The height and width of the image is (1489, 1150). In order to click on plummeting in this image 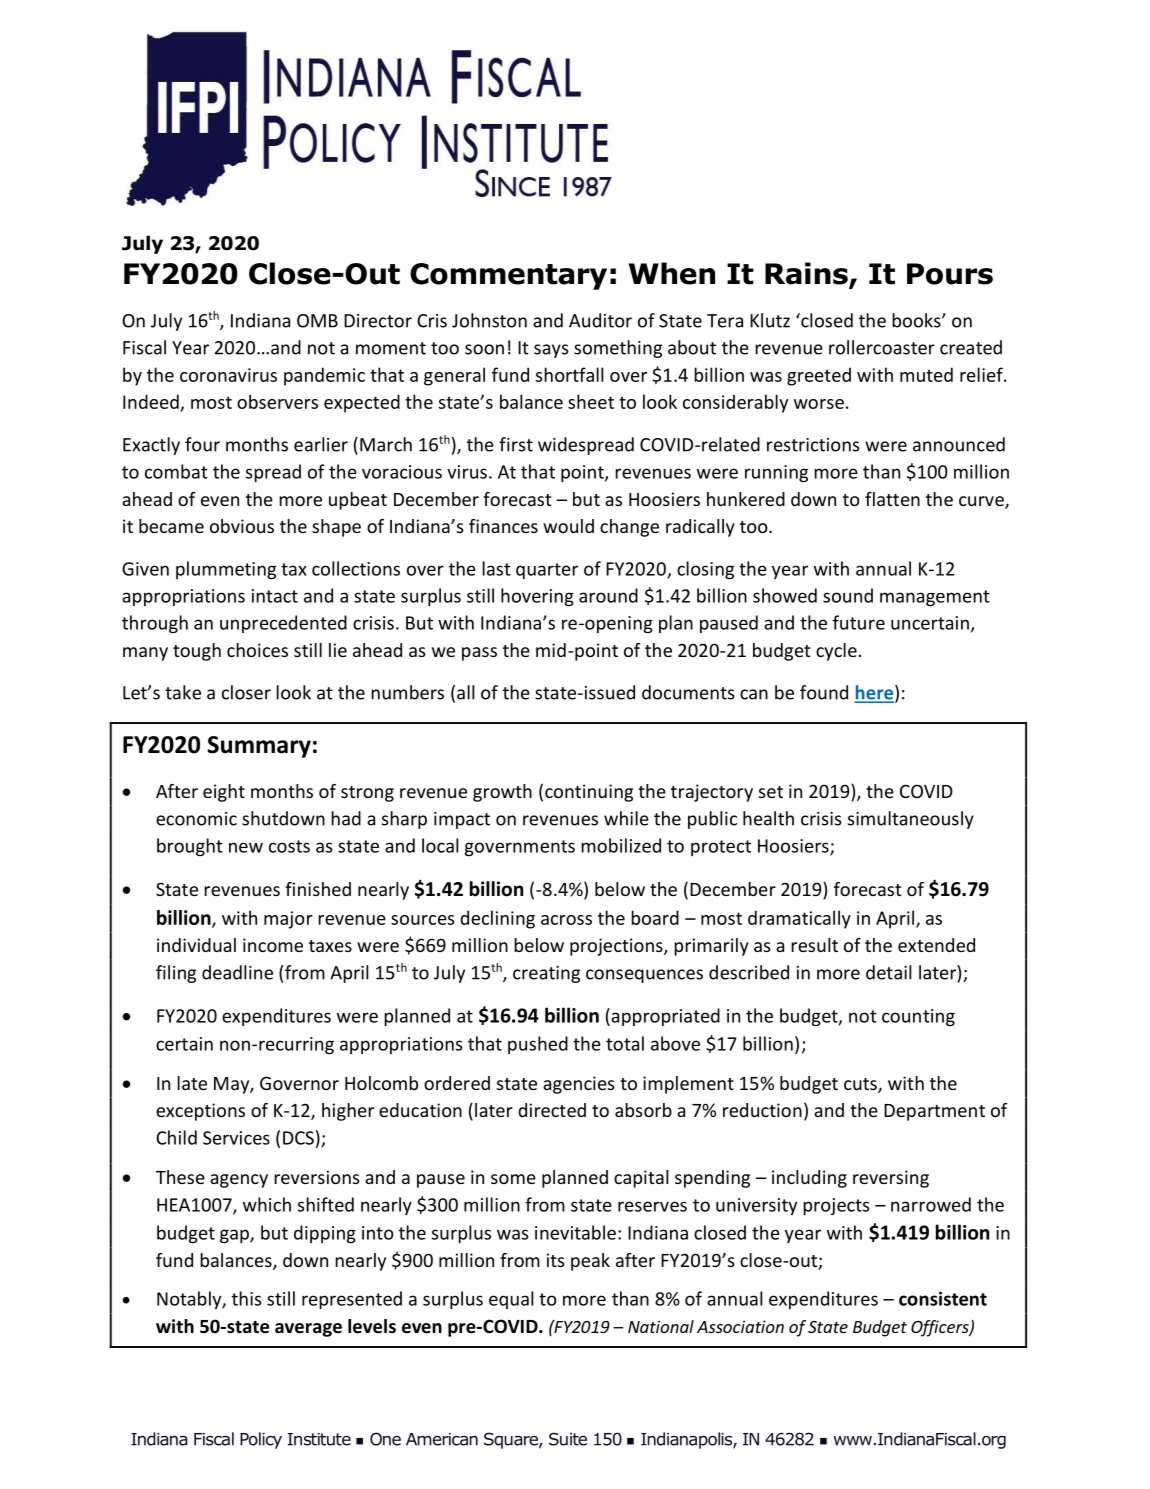, I will do `click(226, 570)`.
